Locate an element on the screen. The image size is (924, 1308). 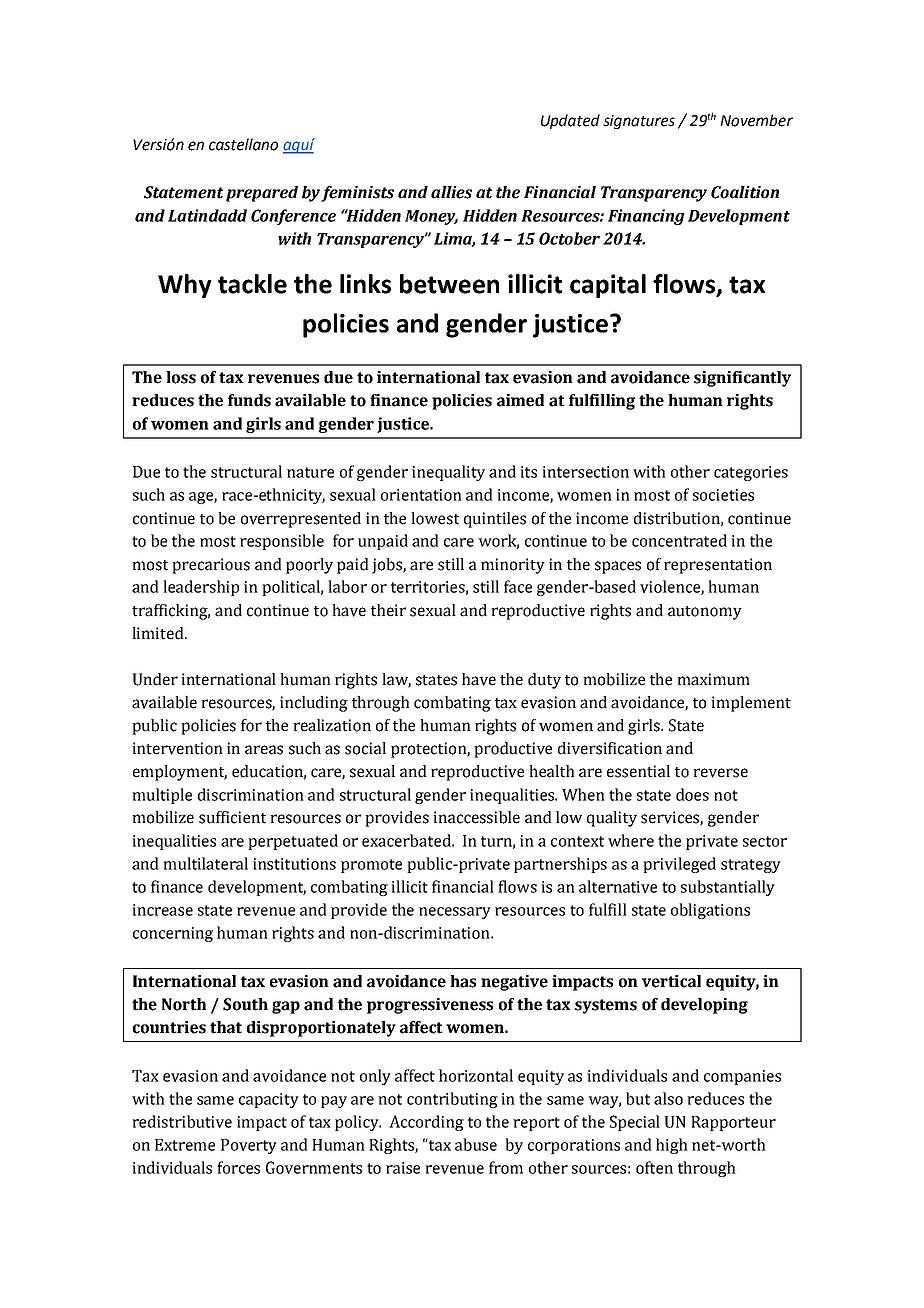
does is located at coordinates (692, 794).
